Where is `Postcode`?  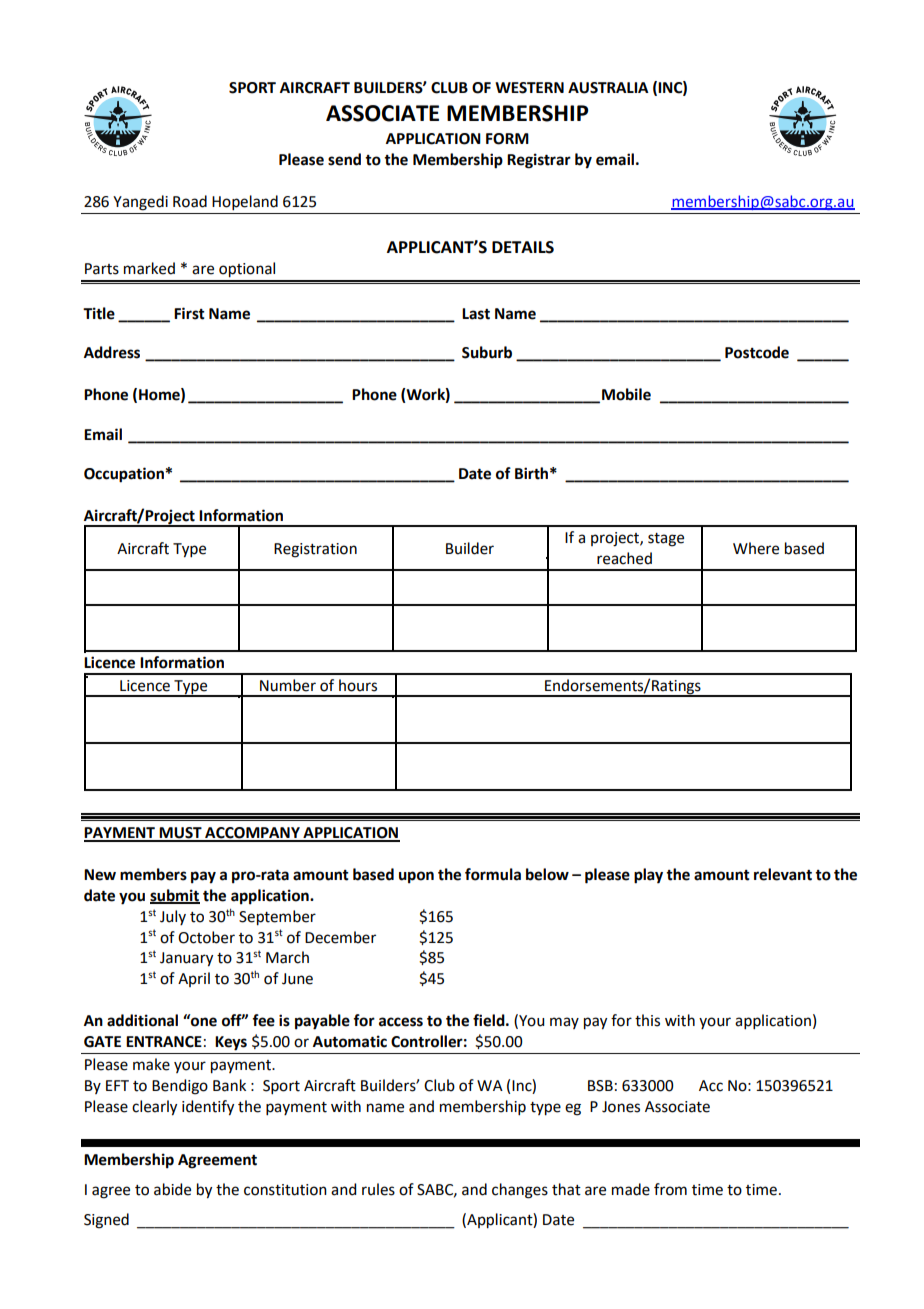
Postcode is located at coordinates (757, 352).
